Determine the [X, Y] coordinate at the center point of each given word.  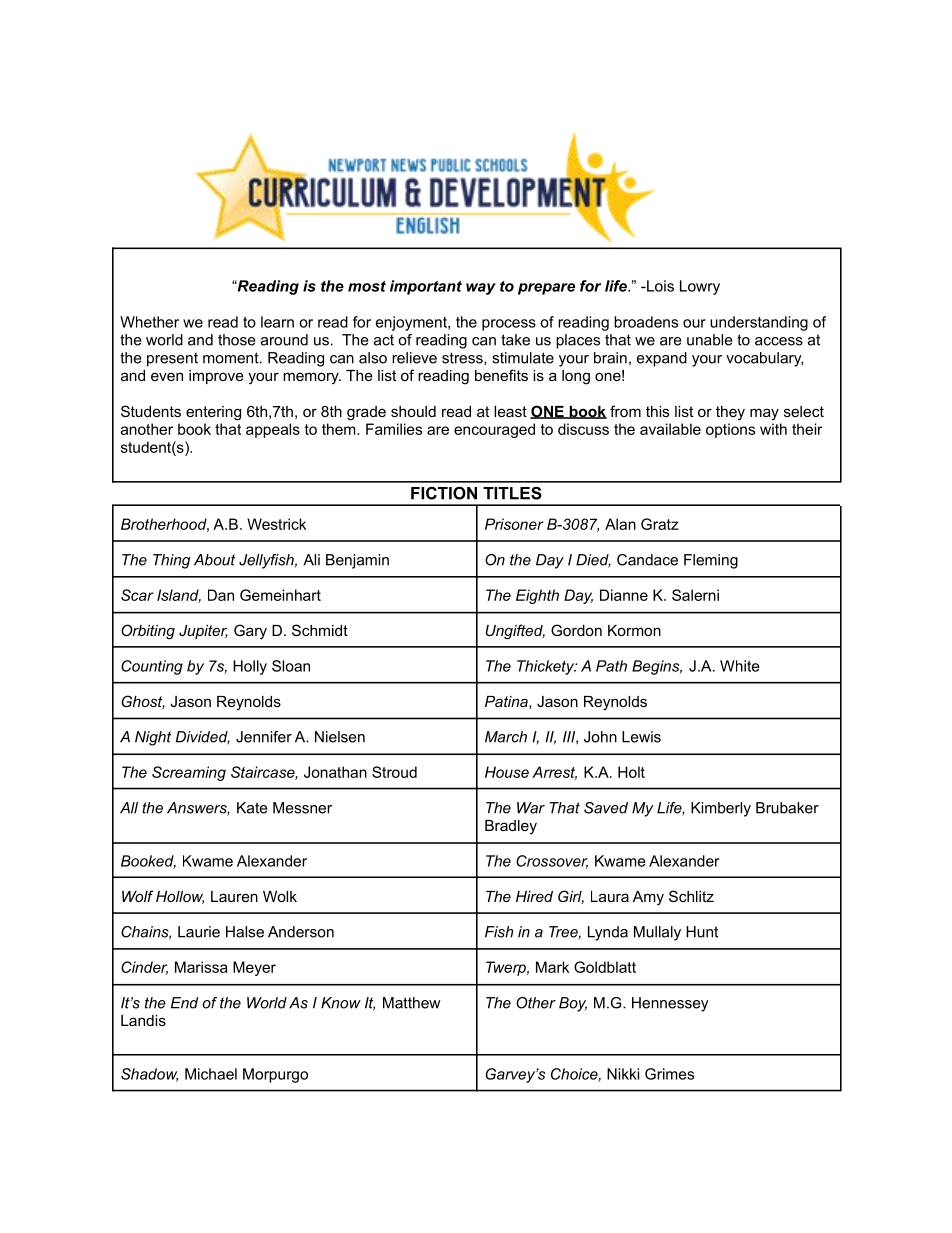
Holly [250, 667]
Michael [211, 1074]
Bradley [511, 827]
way [481, 289]
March [506, 737]
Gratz [660, 524]
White [740, 666]
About [214, 560]
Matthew [411, 1003]
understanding [759, 323]
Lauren [234, 896]
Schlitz [691, 896]
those [237, 340]
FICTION [444, 493]
